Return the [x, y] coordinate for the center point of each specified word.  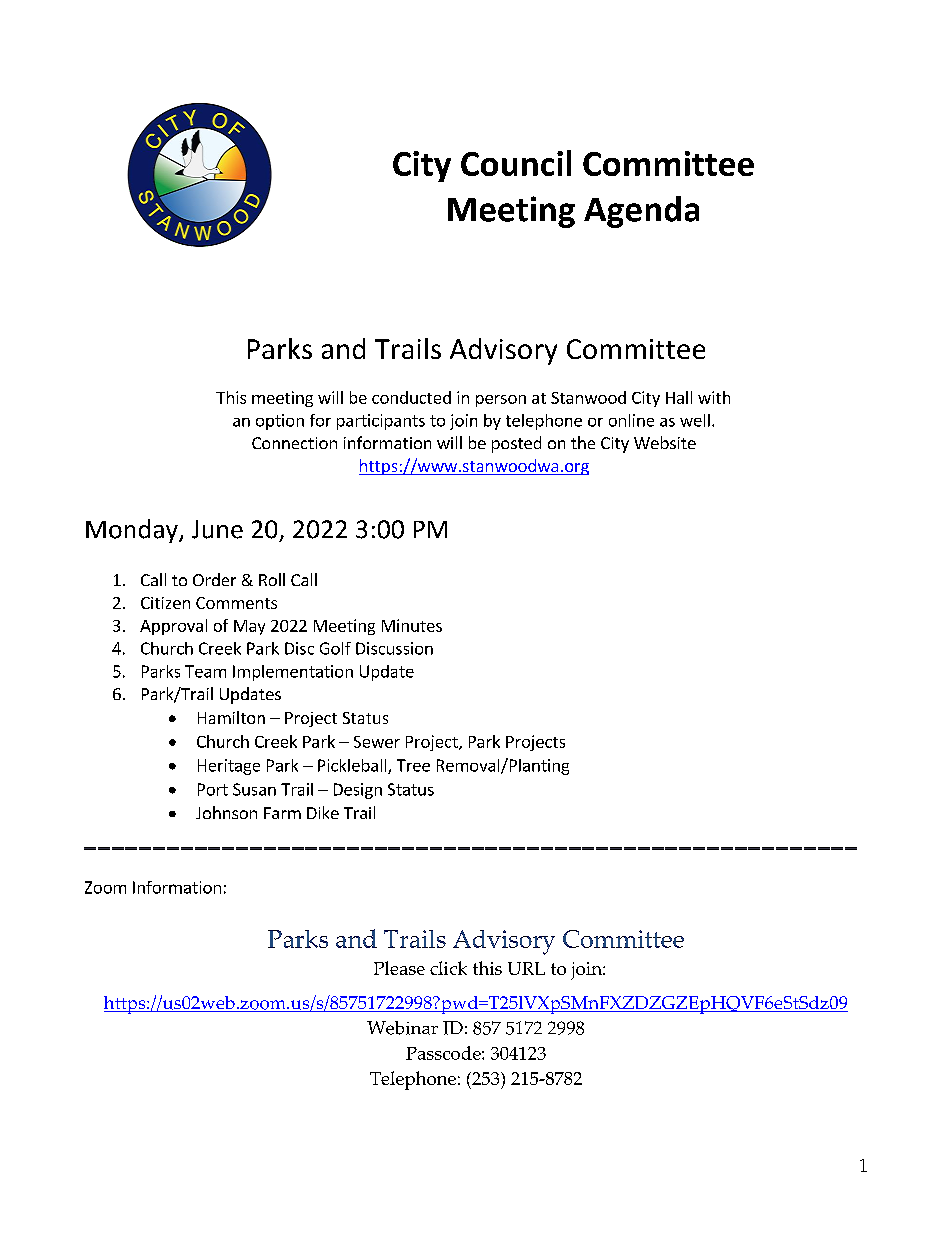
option [280, 422]
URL [526, 968]
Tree [413, 765]
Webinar [402, 1028]
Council [516, 163]
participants [381, 422]
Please [399, 968]
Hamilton [231, 717]
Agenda [641, 212]
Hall [679, 397]
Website [665, 442]
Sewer [377, 742]
